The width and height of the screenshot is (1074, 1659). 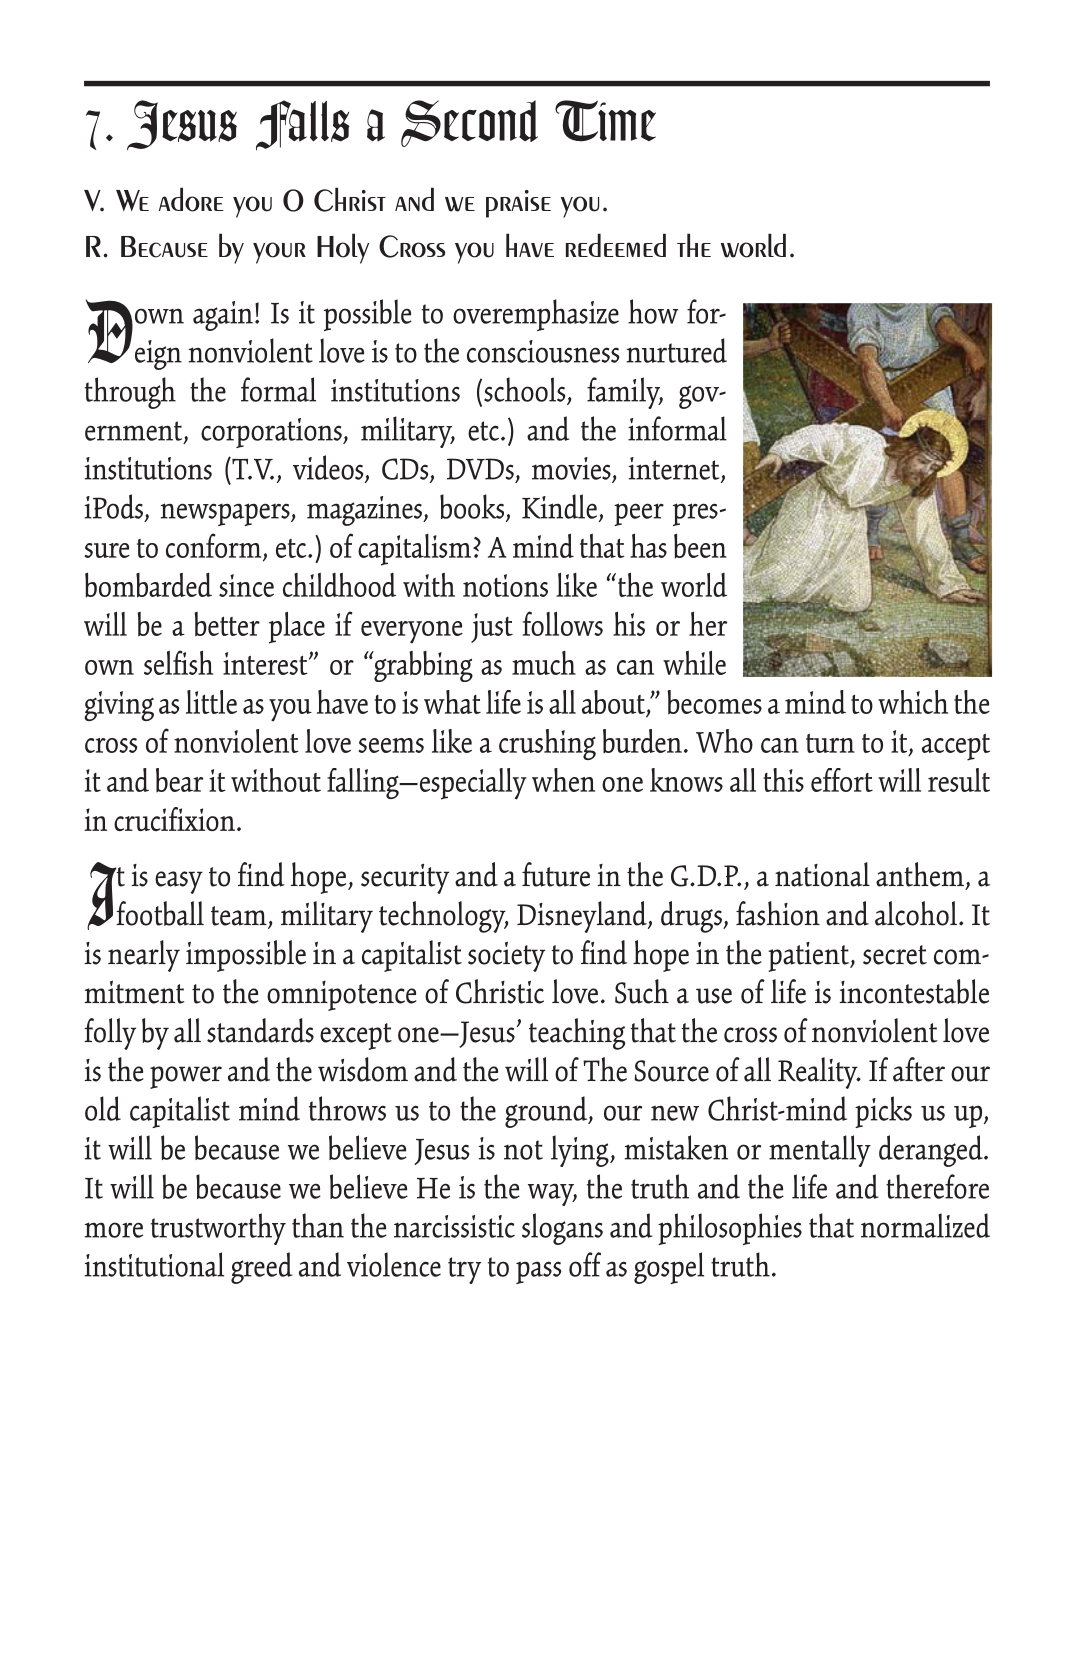 What do you see at coordinates (822, 874) in the screenshot?
I see `national` at bounding box center [822, 874].
